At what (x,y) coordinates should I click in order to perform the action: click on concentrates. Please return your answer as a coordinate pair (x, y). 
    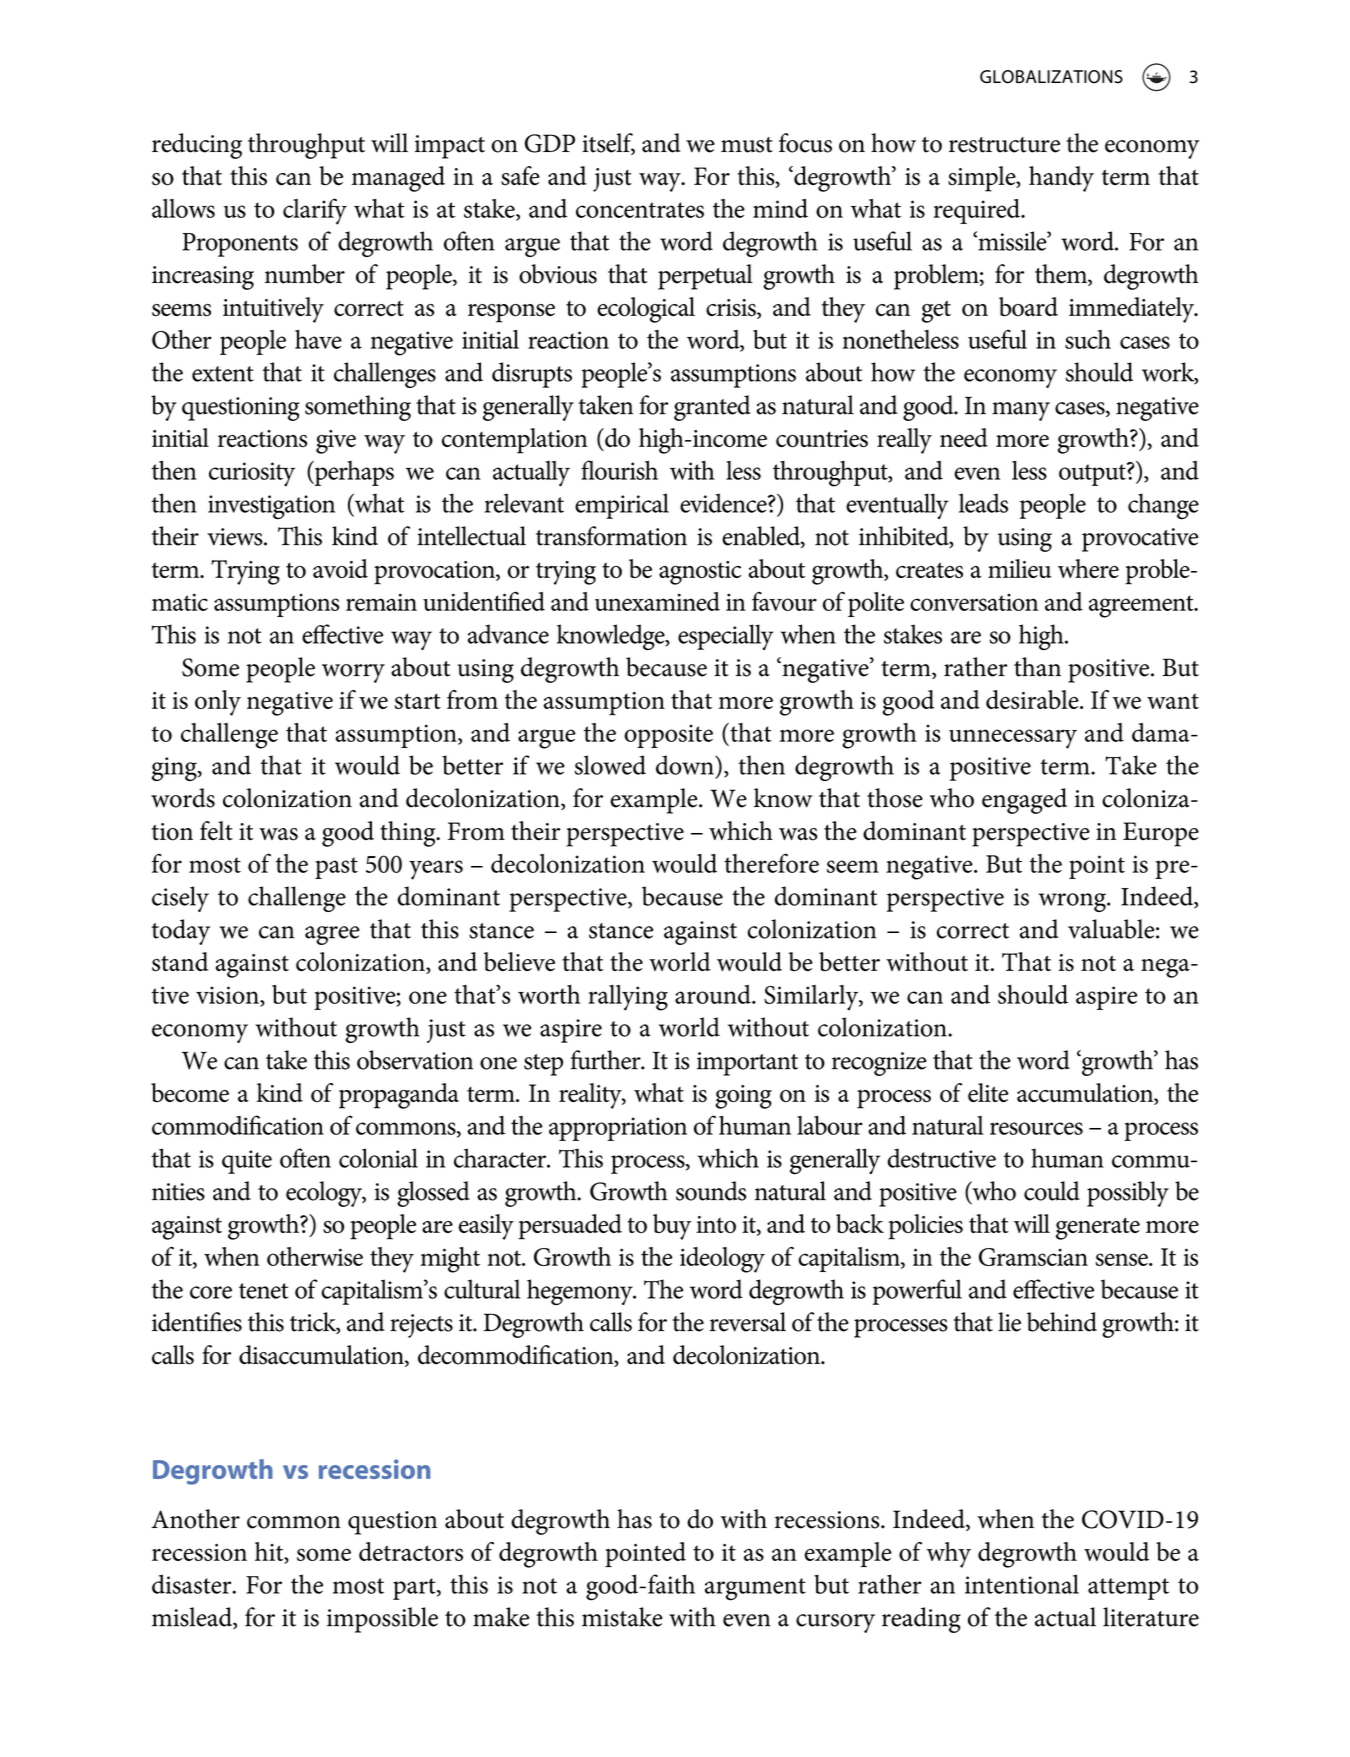
    Looking at the image, I should click on (640, 210).
